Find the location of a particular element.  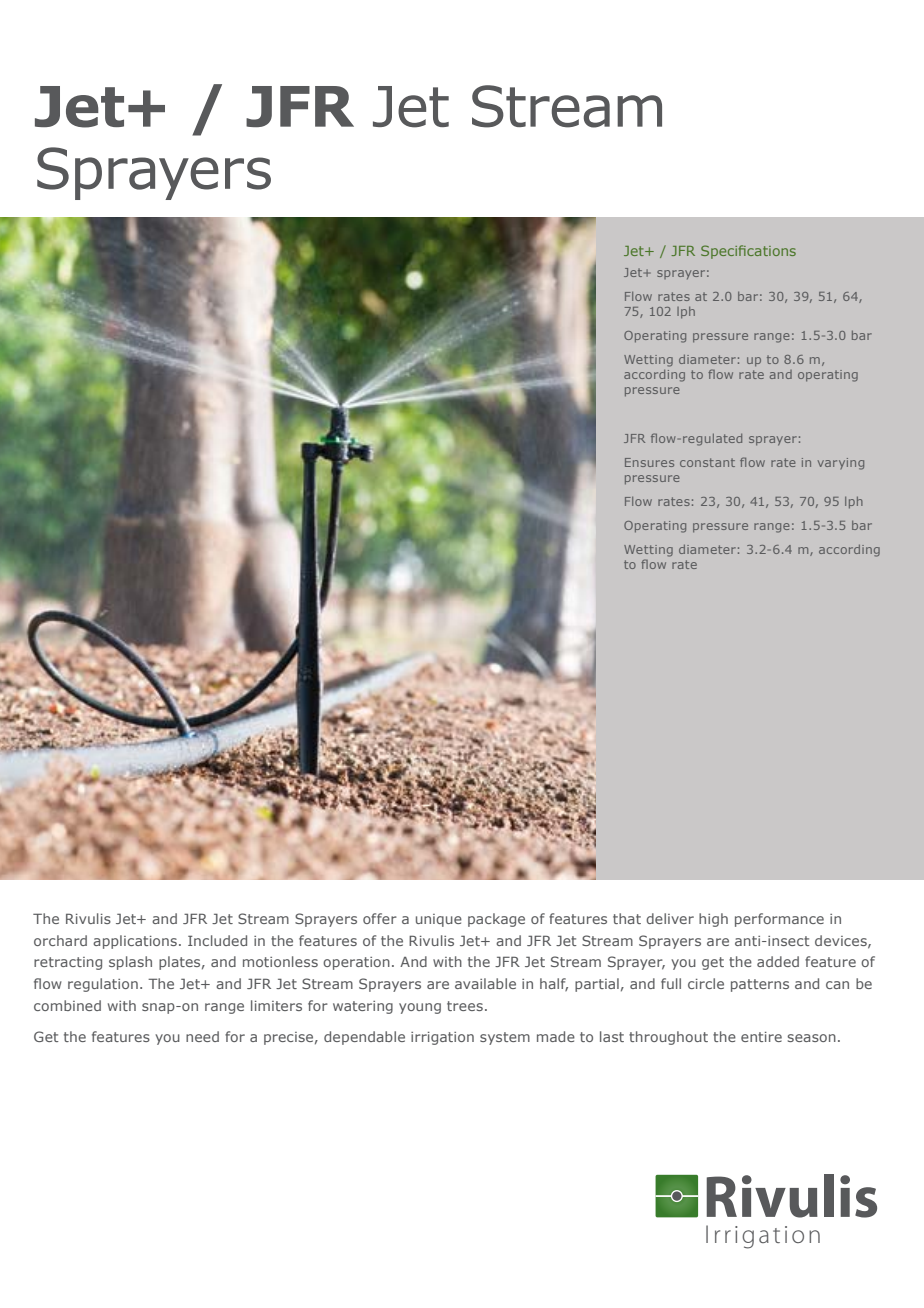

added is located at coordinates (778, 961).
